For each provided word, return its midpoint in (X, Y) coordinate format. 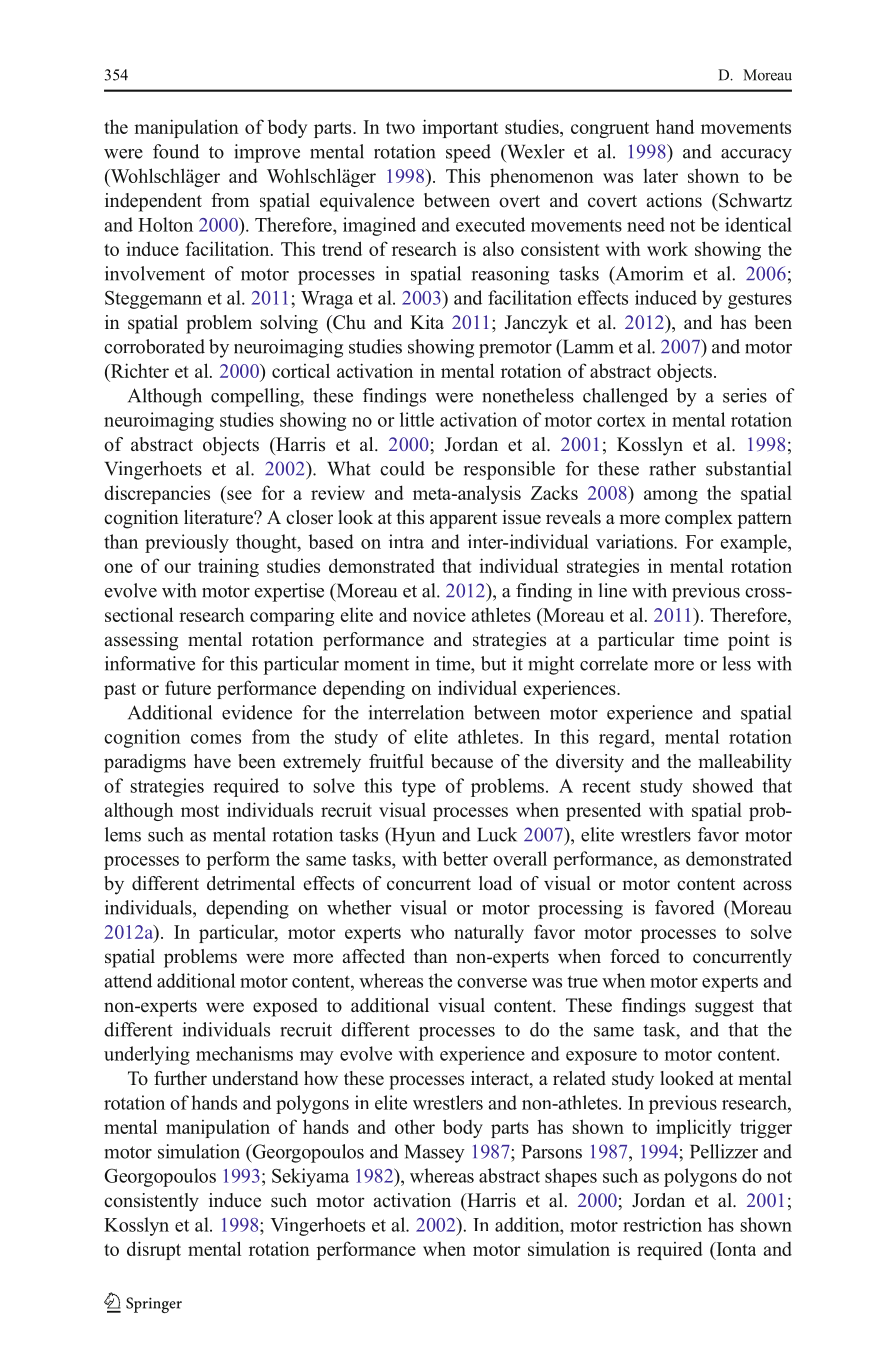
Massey (435, 1154)
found (176, 151)
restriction (662, 1224)
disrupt (154, 1250)
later (660, 176)
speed (468, 153)
